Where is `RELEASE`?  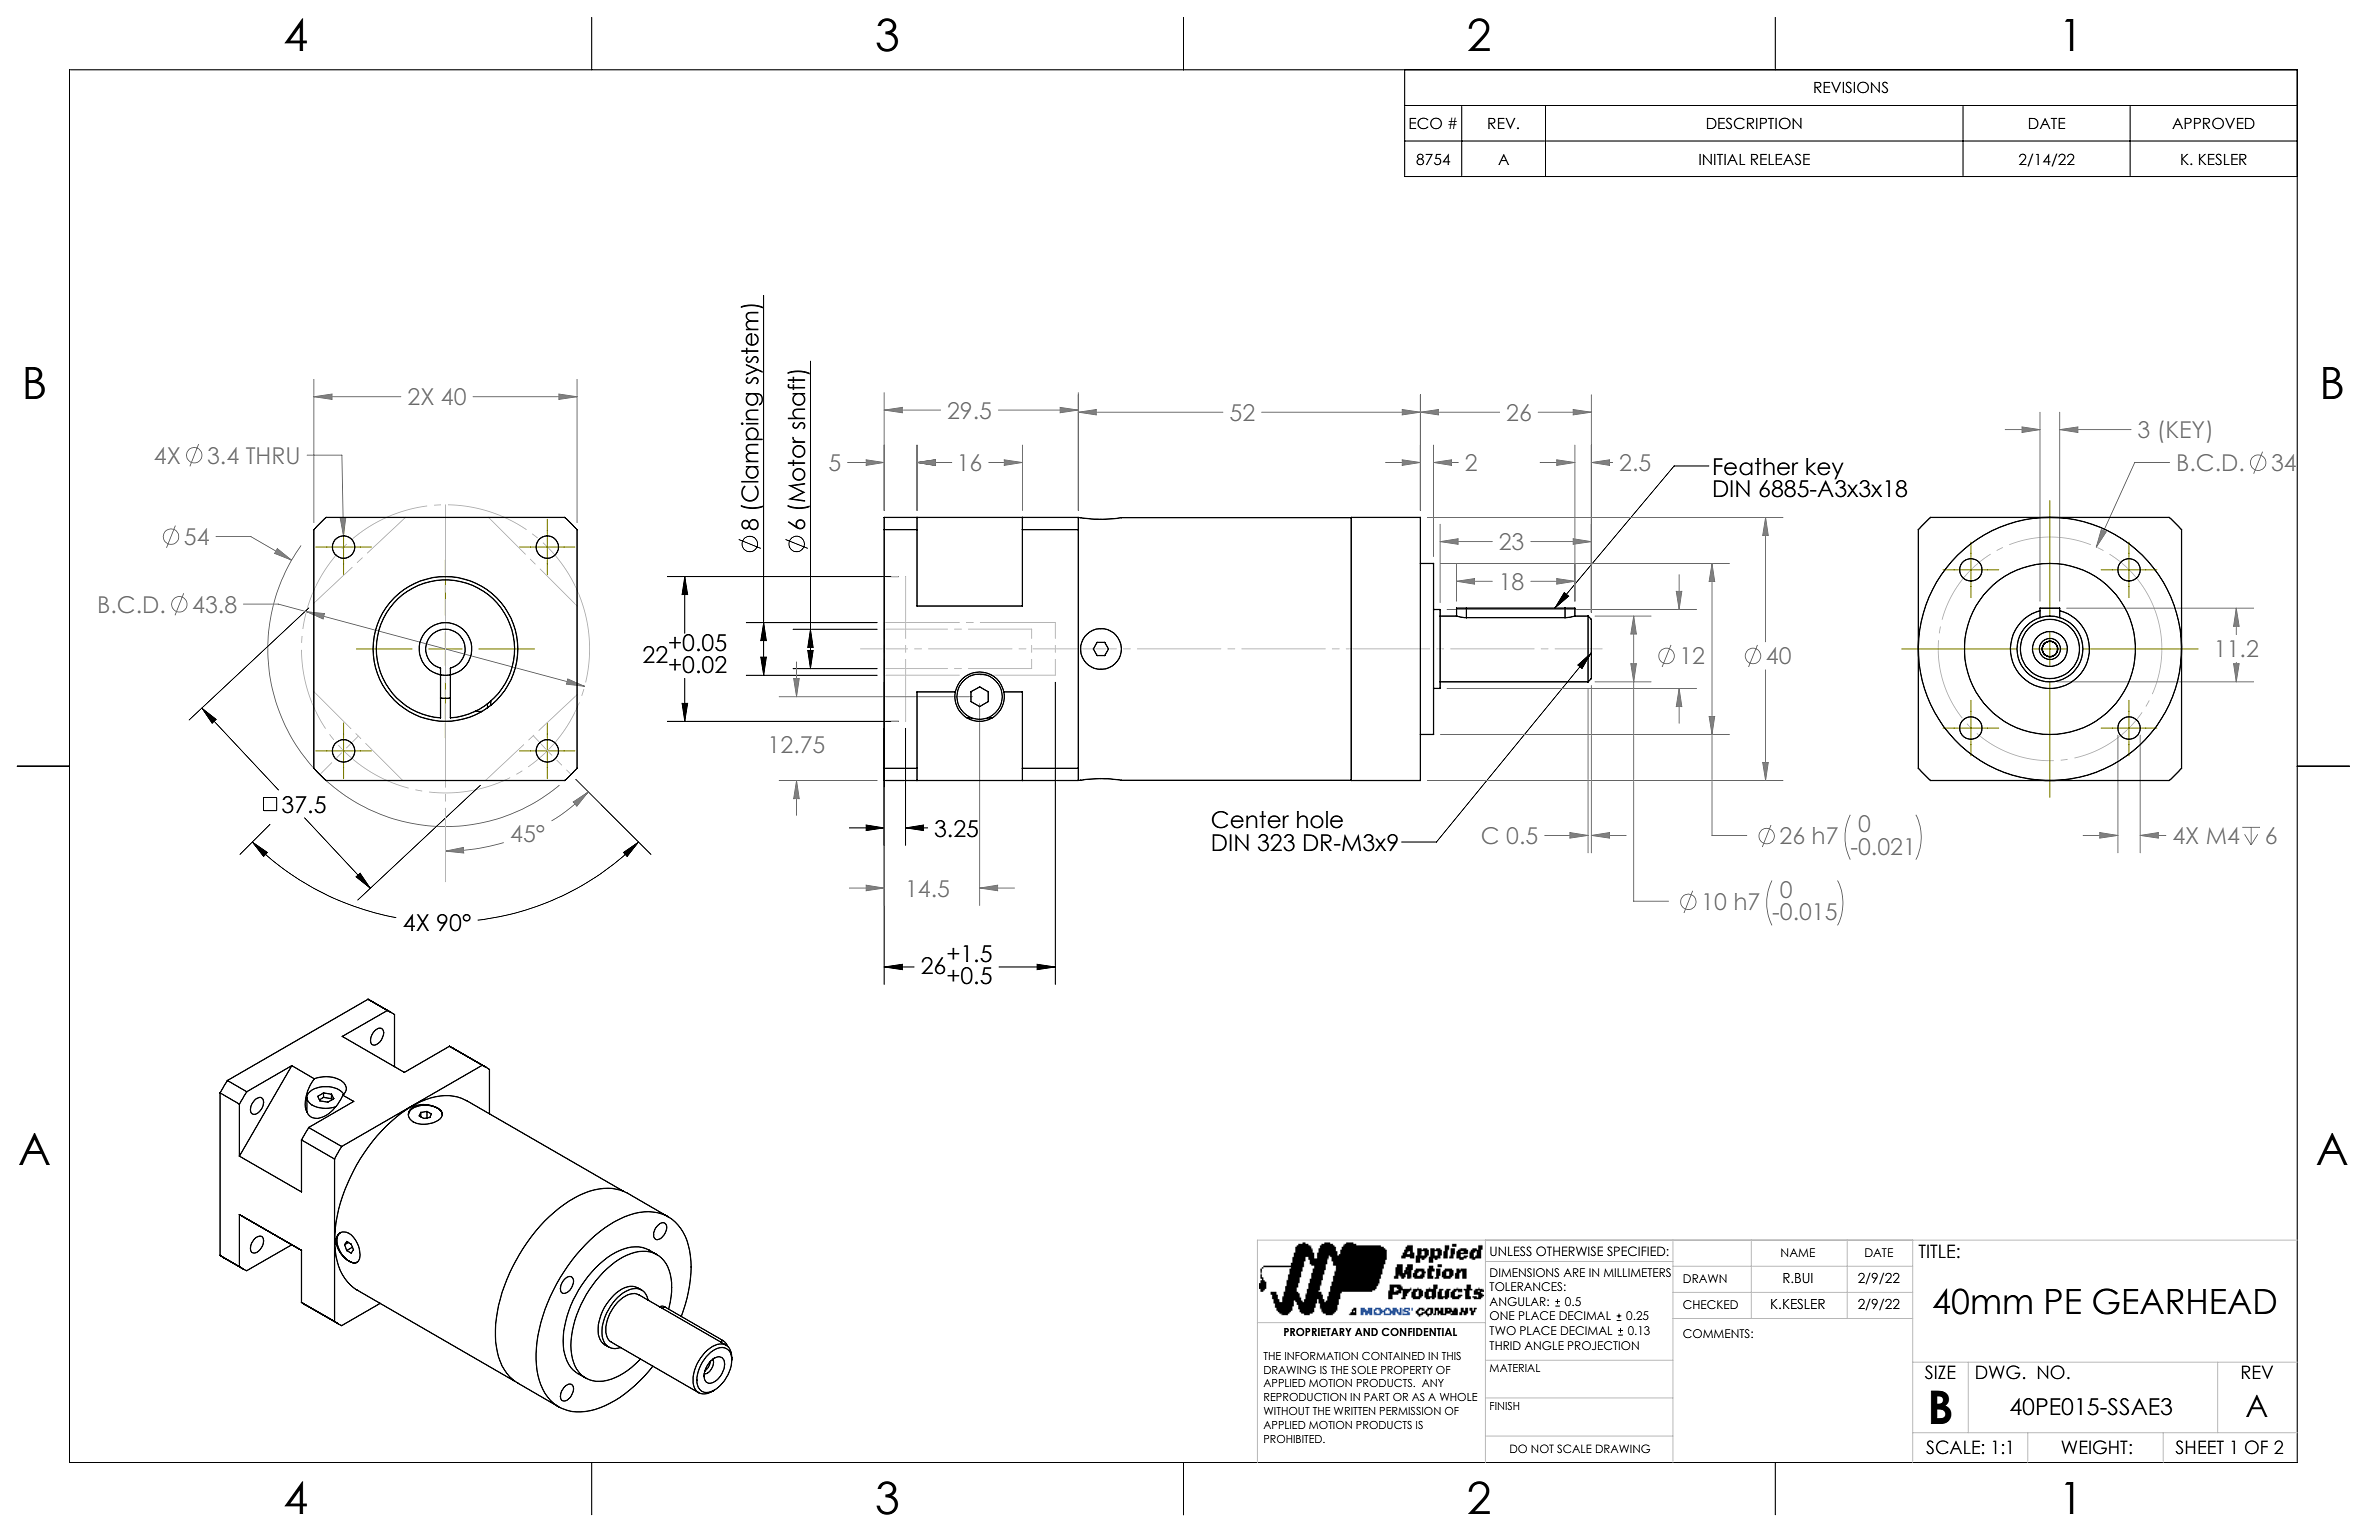 RELEASE is located at coordinates (1780, 159).
